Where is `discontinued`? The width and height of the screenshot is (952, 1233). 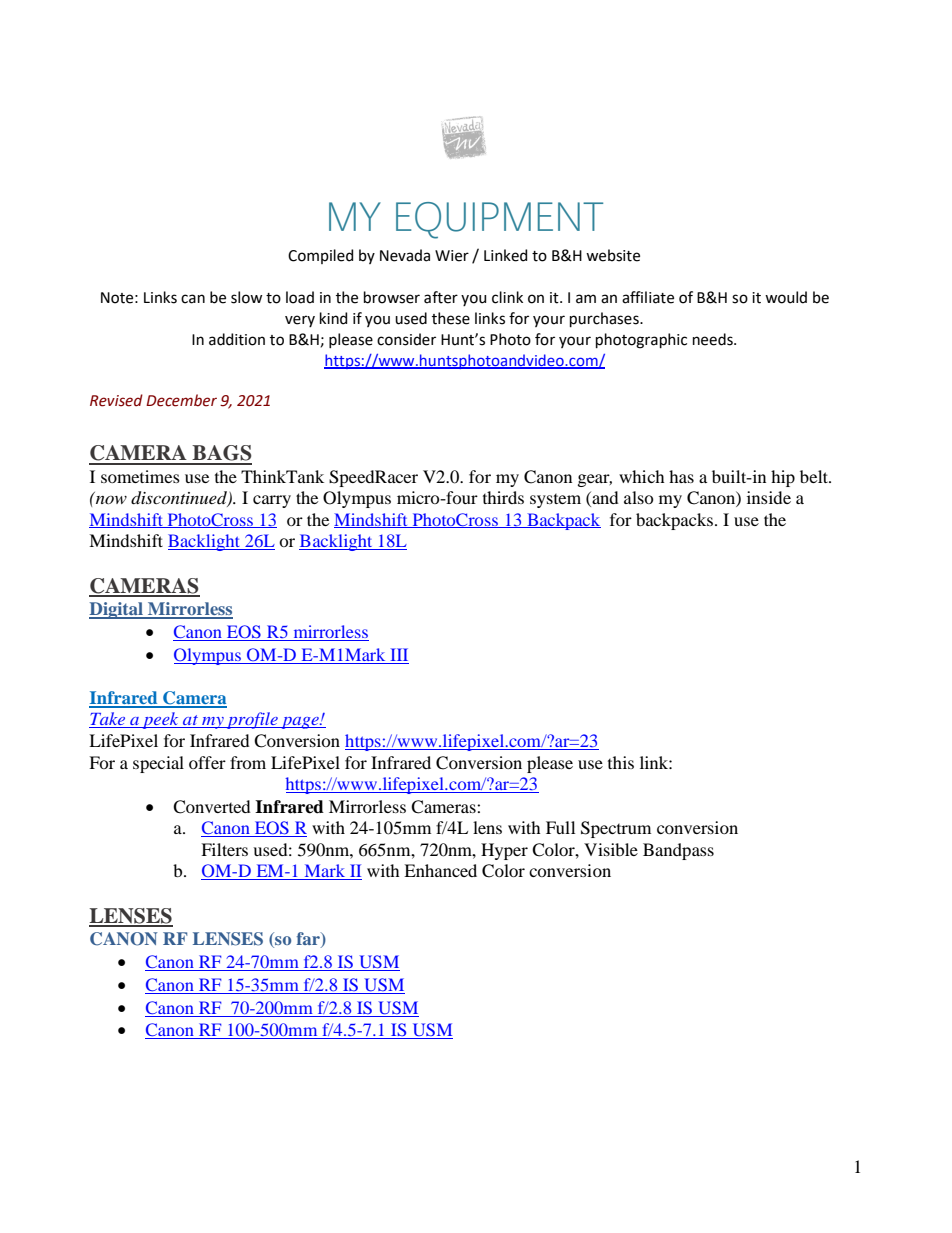
discontinued is located at coordinates (180, 499).
